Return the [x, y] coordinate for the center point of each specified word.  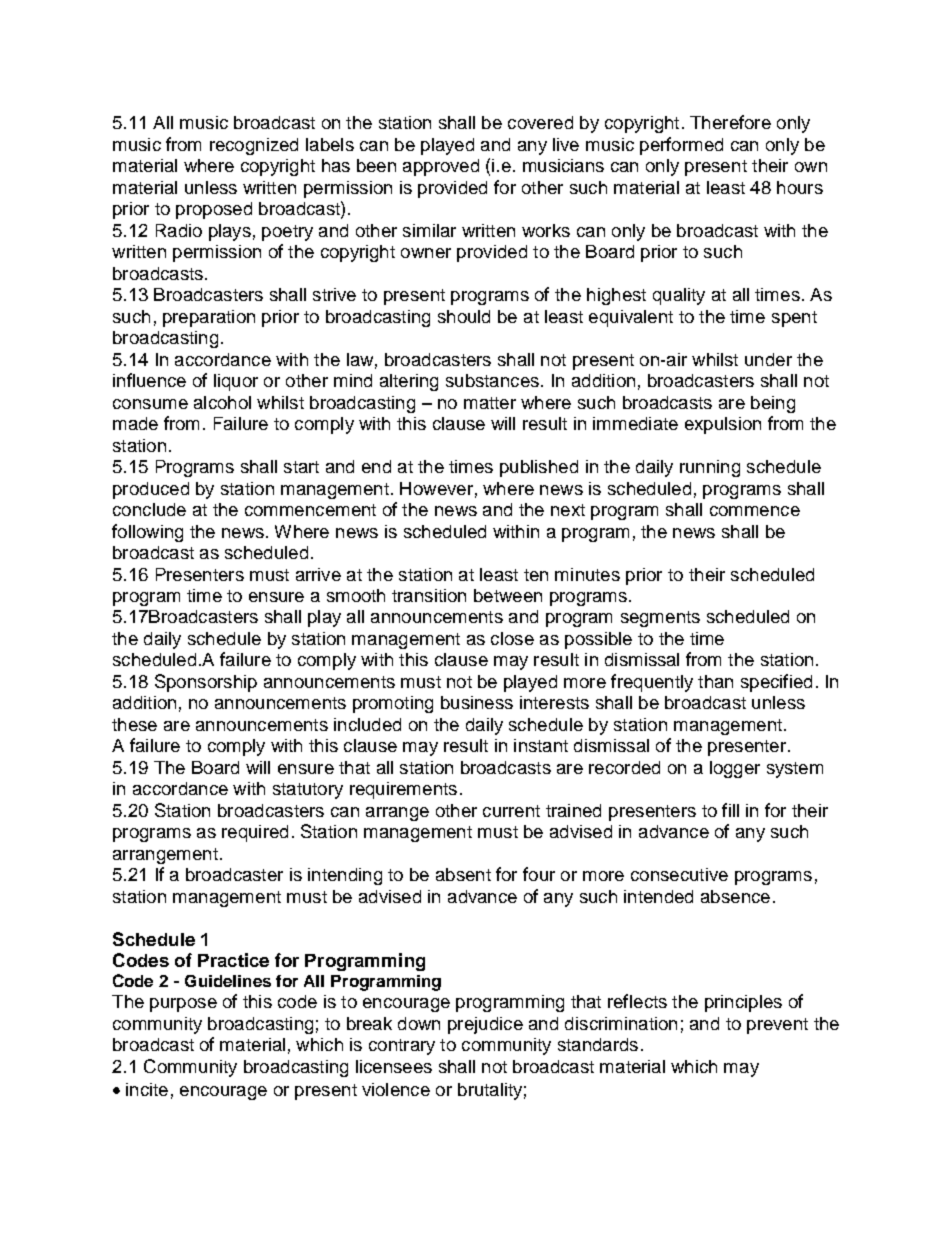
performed [681, 146]
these [134, 724]
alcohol [222, 402]
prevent [777, 1026]
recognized [254, 146]
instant [541, 745]
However [436, 488]
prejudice [485, 1025]
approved [441, 167]
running [710, 468]
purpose [183, 1005]
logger [735, 769]
